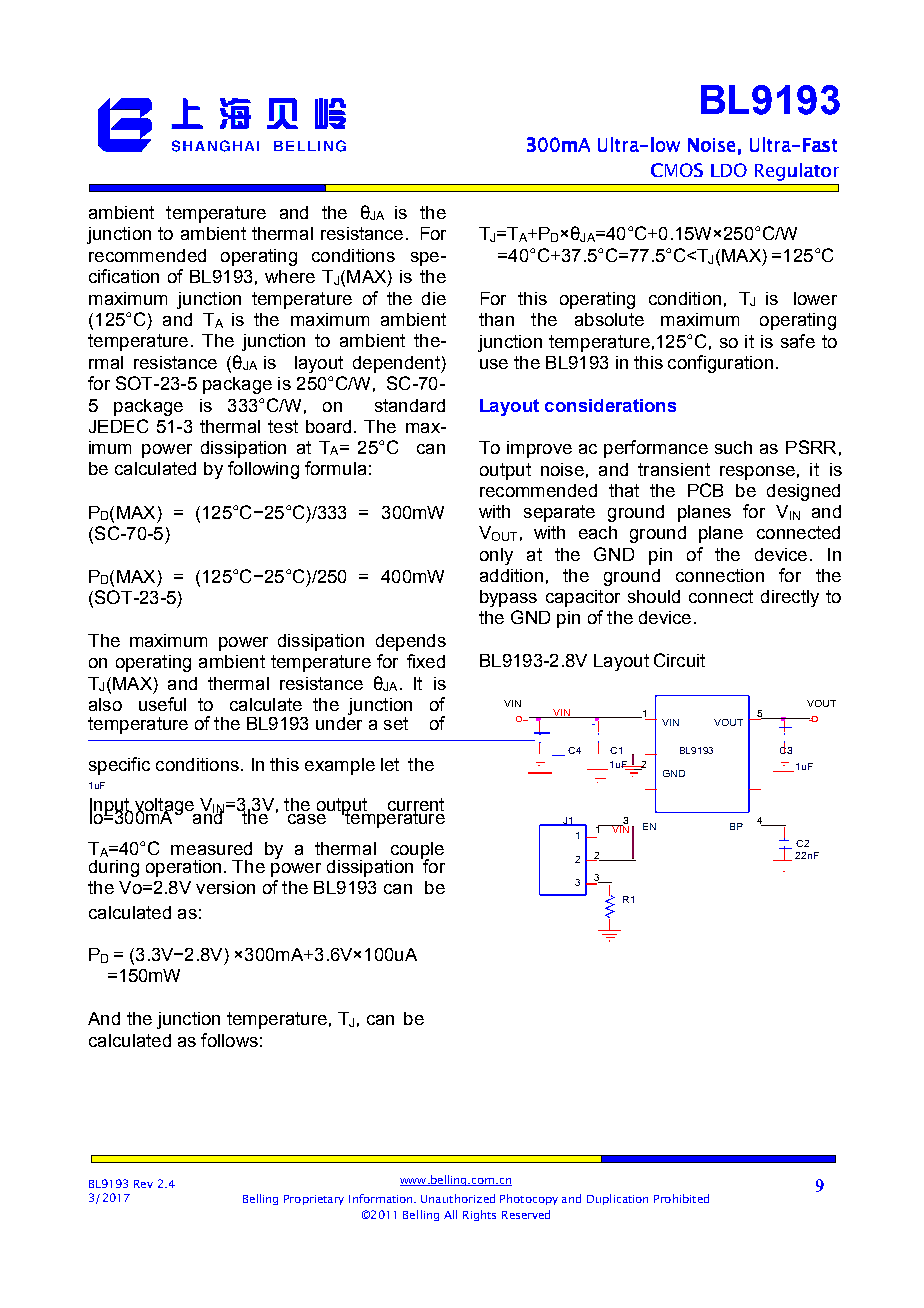 The image size is (924, 1308). I want to click on where, so click(290, 276).
